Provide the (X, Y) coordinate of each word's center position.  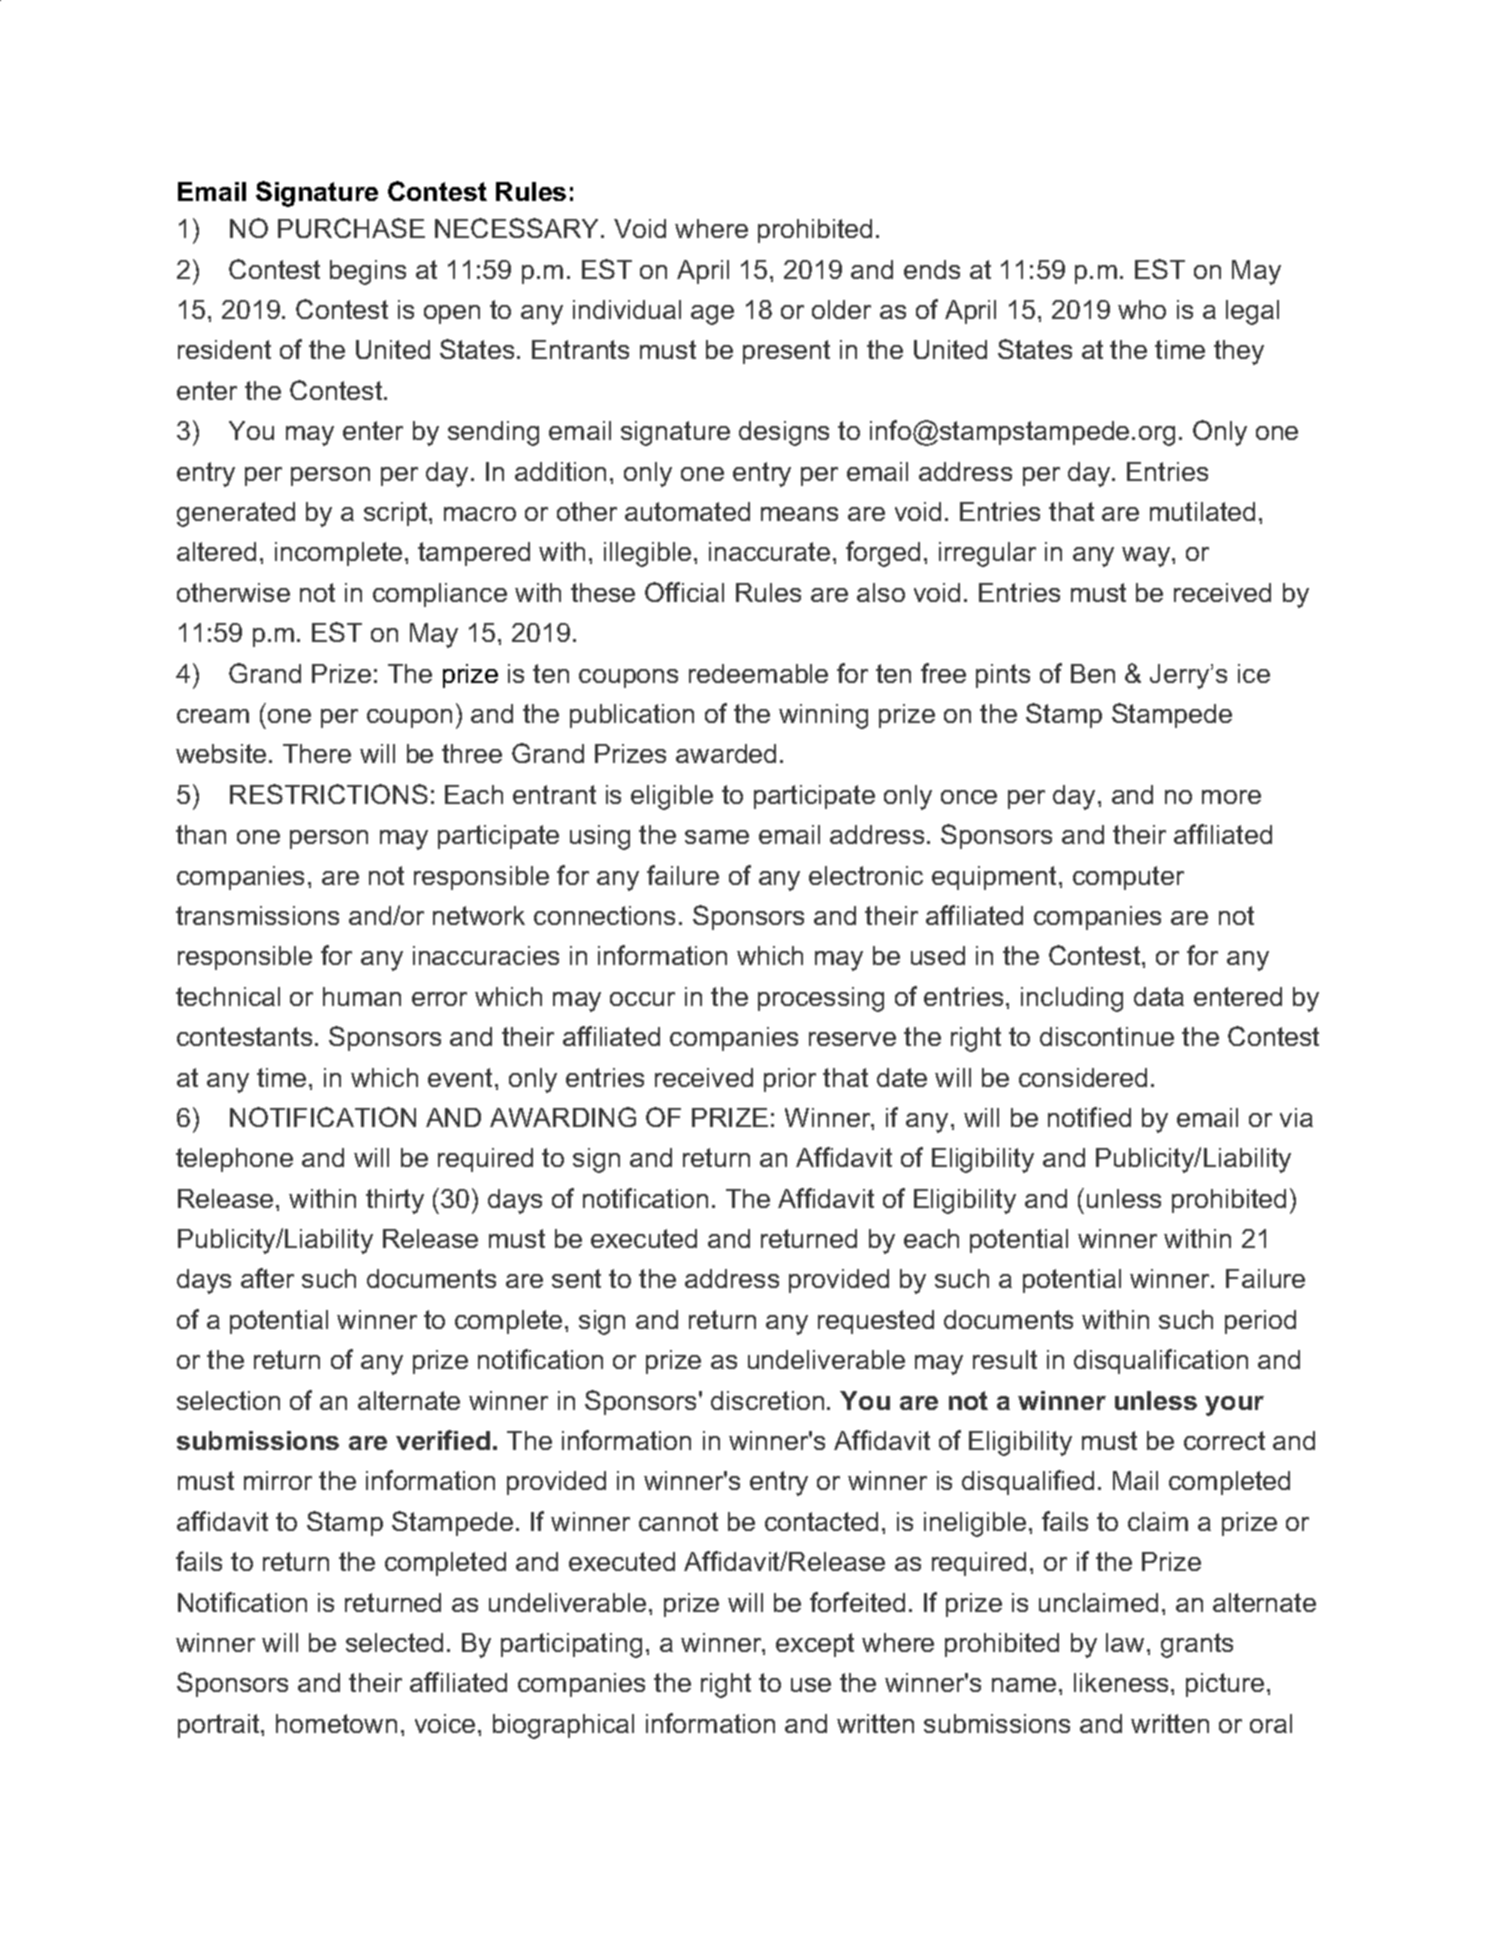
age (712, 315)
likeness (1121, 1682)
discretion (767, 1400)
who (1142, 309)
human (362, 996)
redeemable (758, 673)
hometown (336, 1723)
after (267, 1278)
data (1159, 996)
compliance (440, 595)
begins (368, 272)
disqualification (1161, 1361)
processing (821, 999)
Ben (1093, 673)
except (815, 1645)
